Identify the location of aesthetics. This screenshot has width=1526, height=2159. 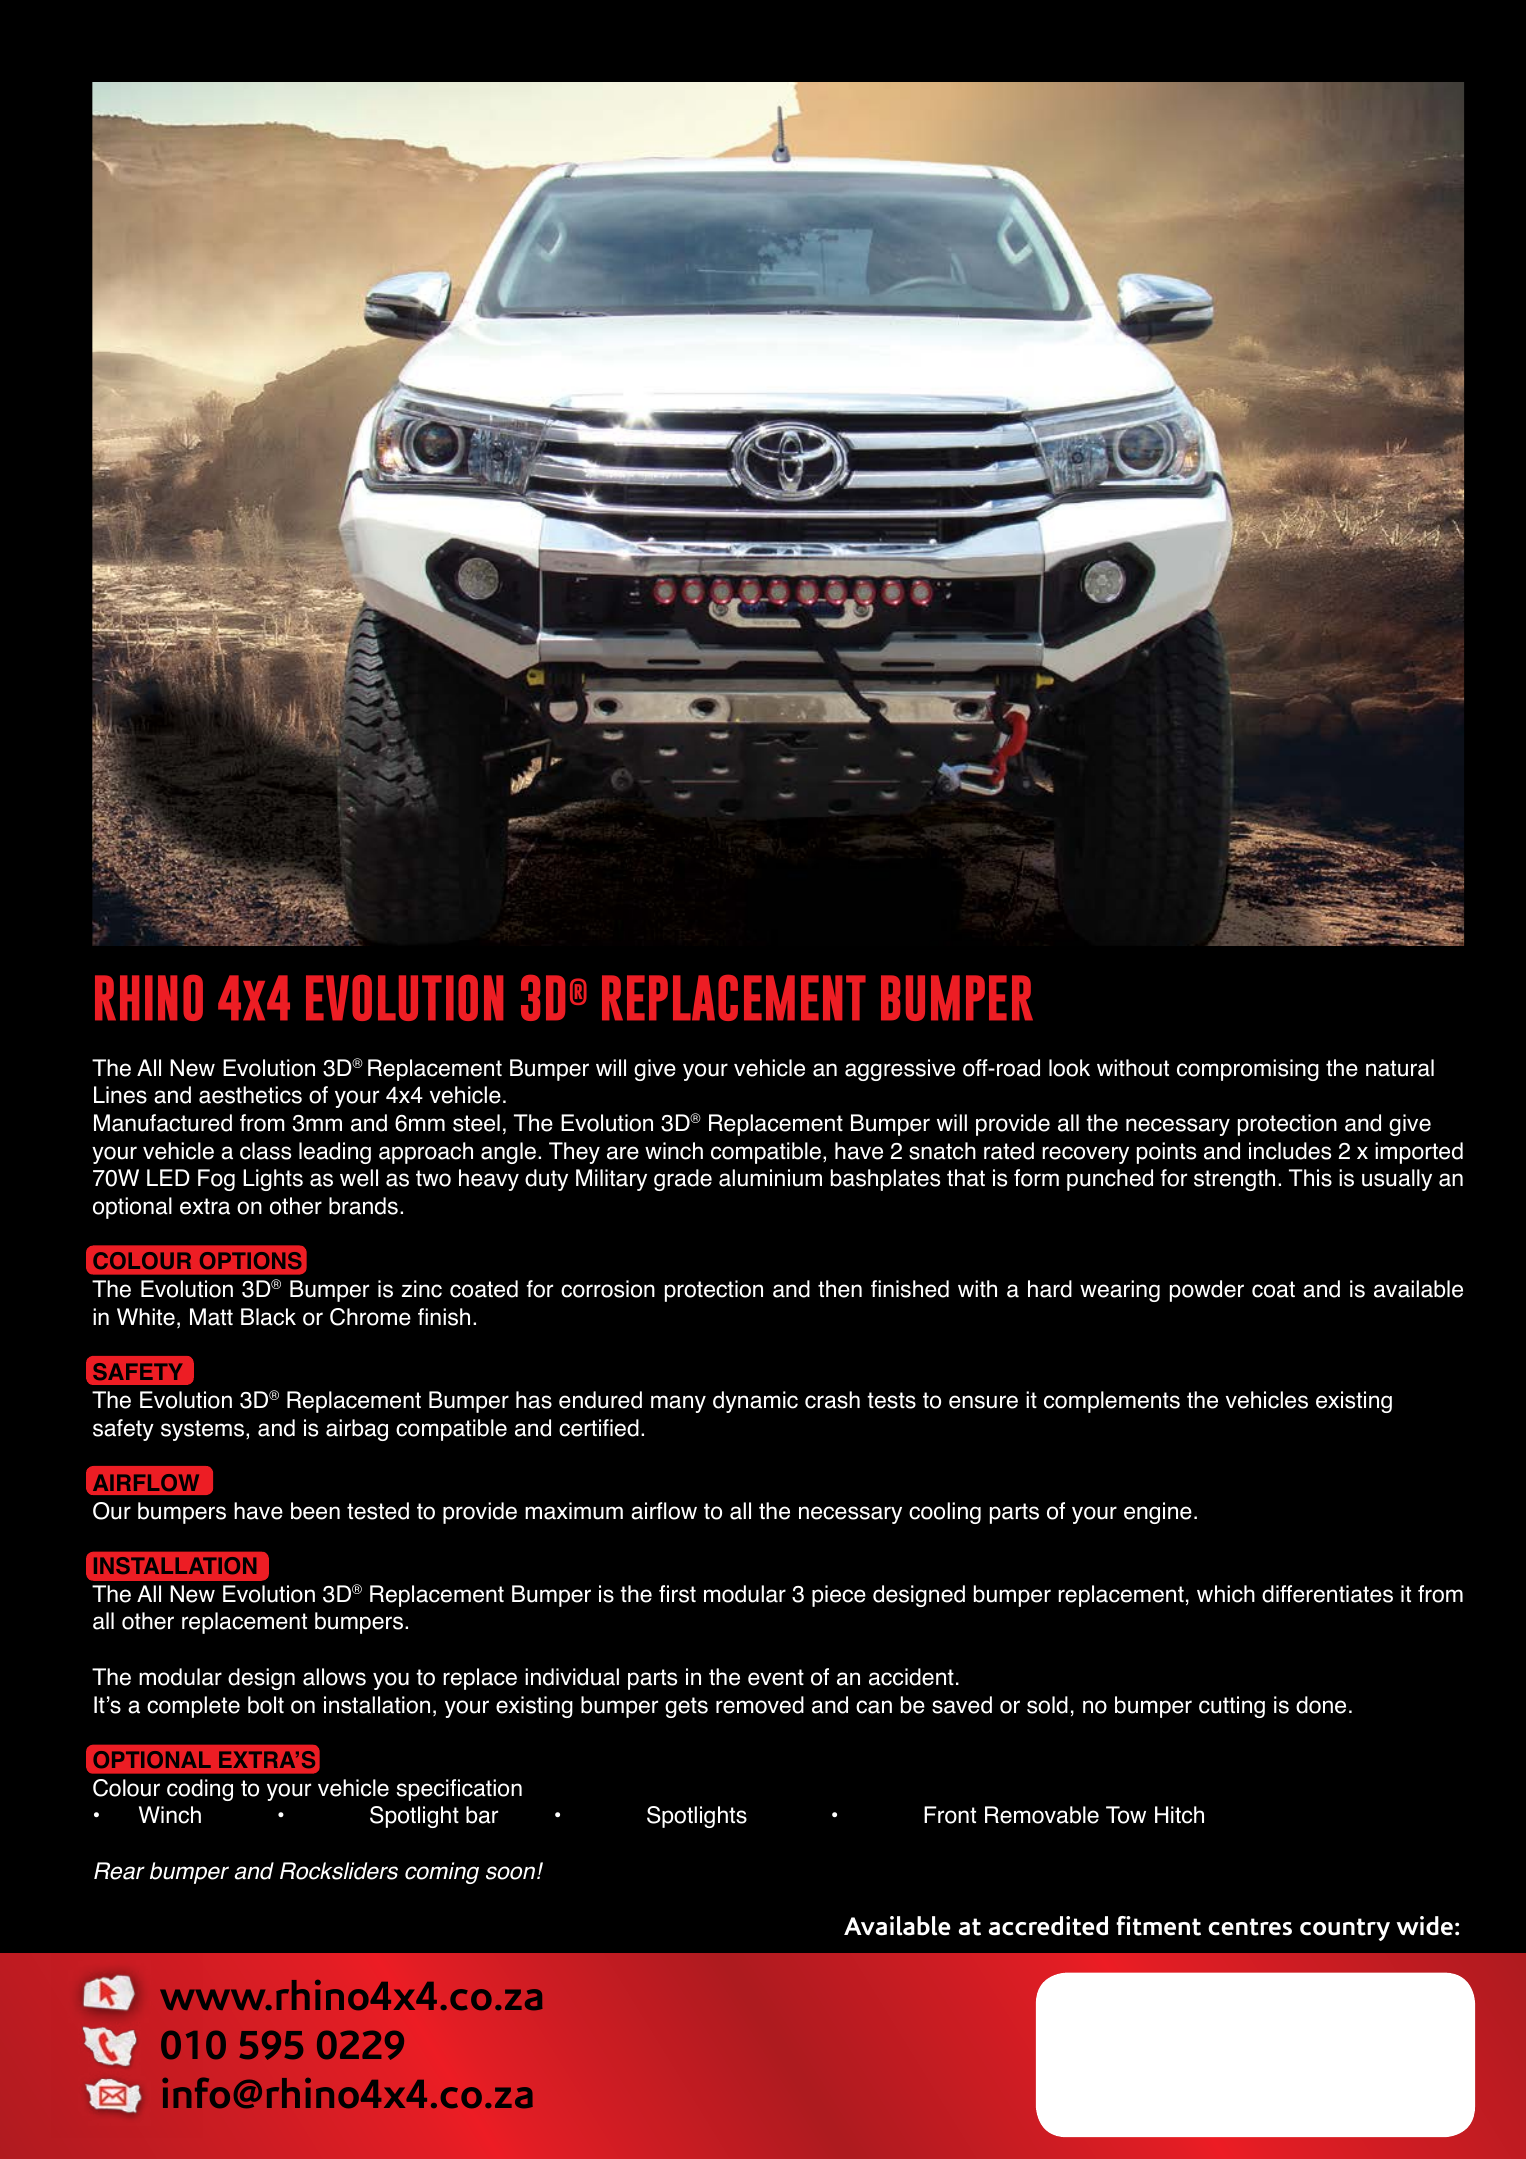
(250, 1095).
